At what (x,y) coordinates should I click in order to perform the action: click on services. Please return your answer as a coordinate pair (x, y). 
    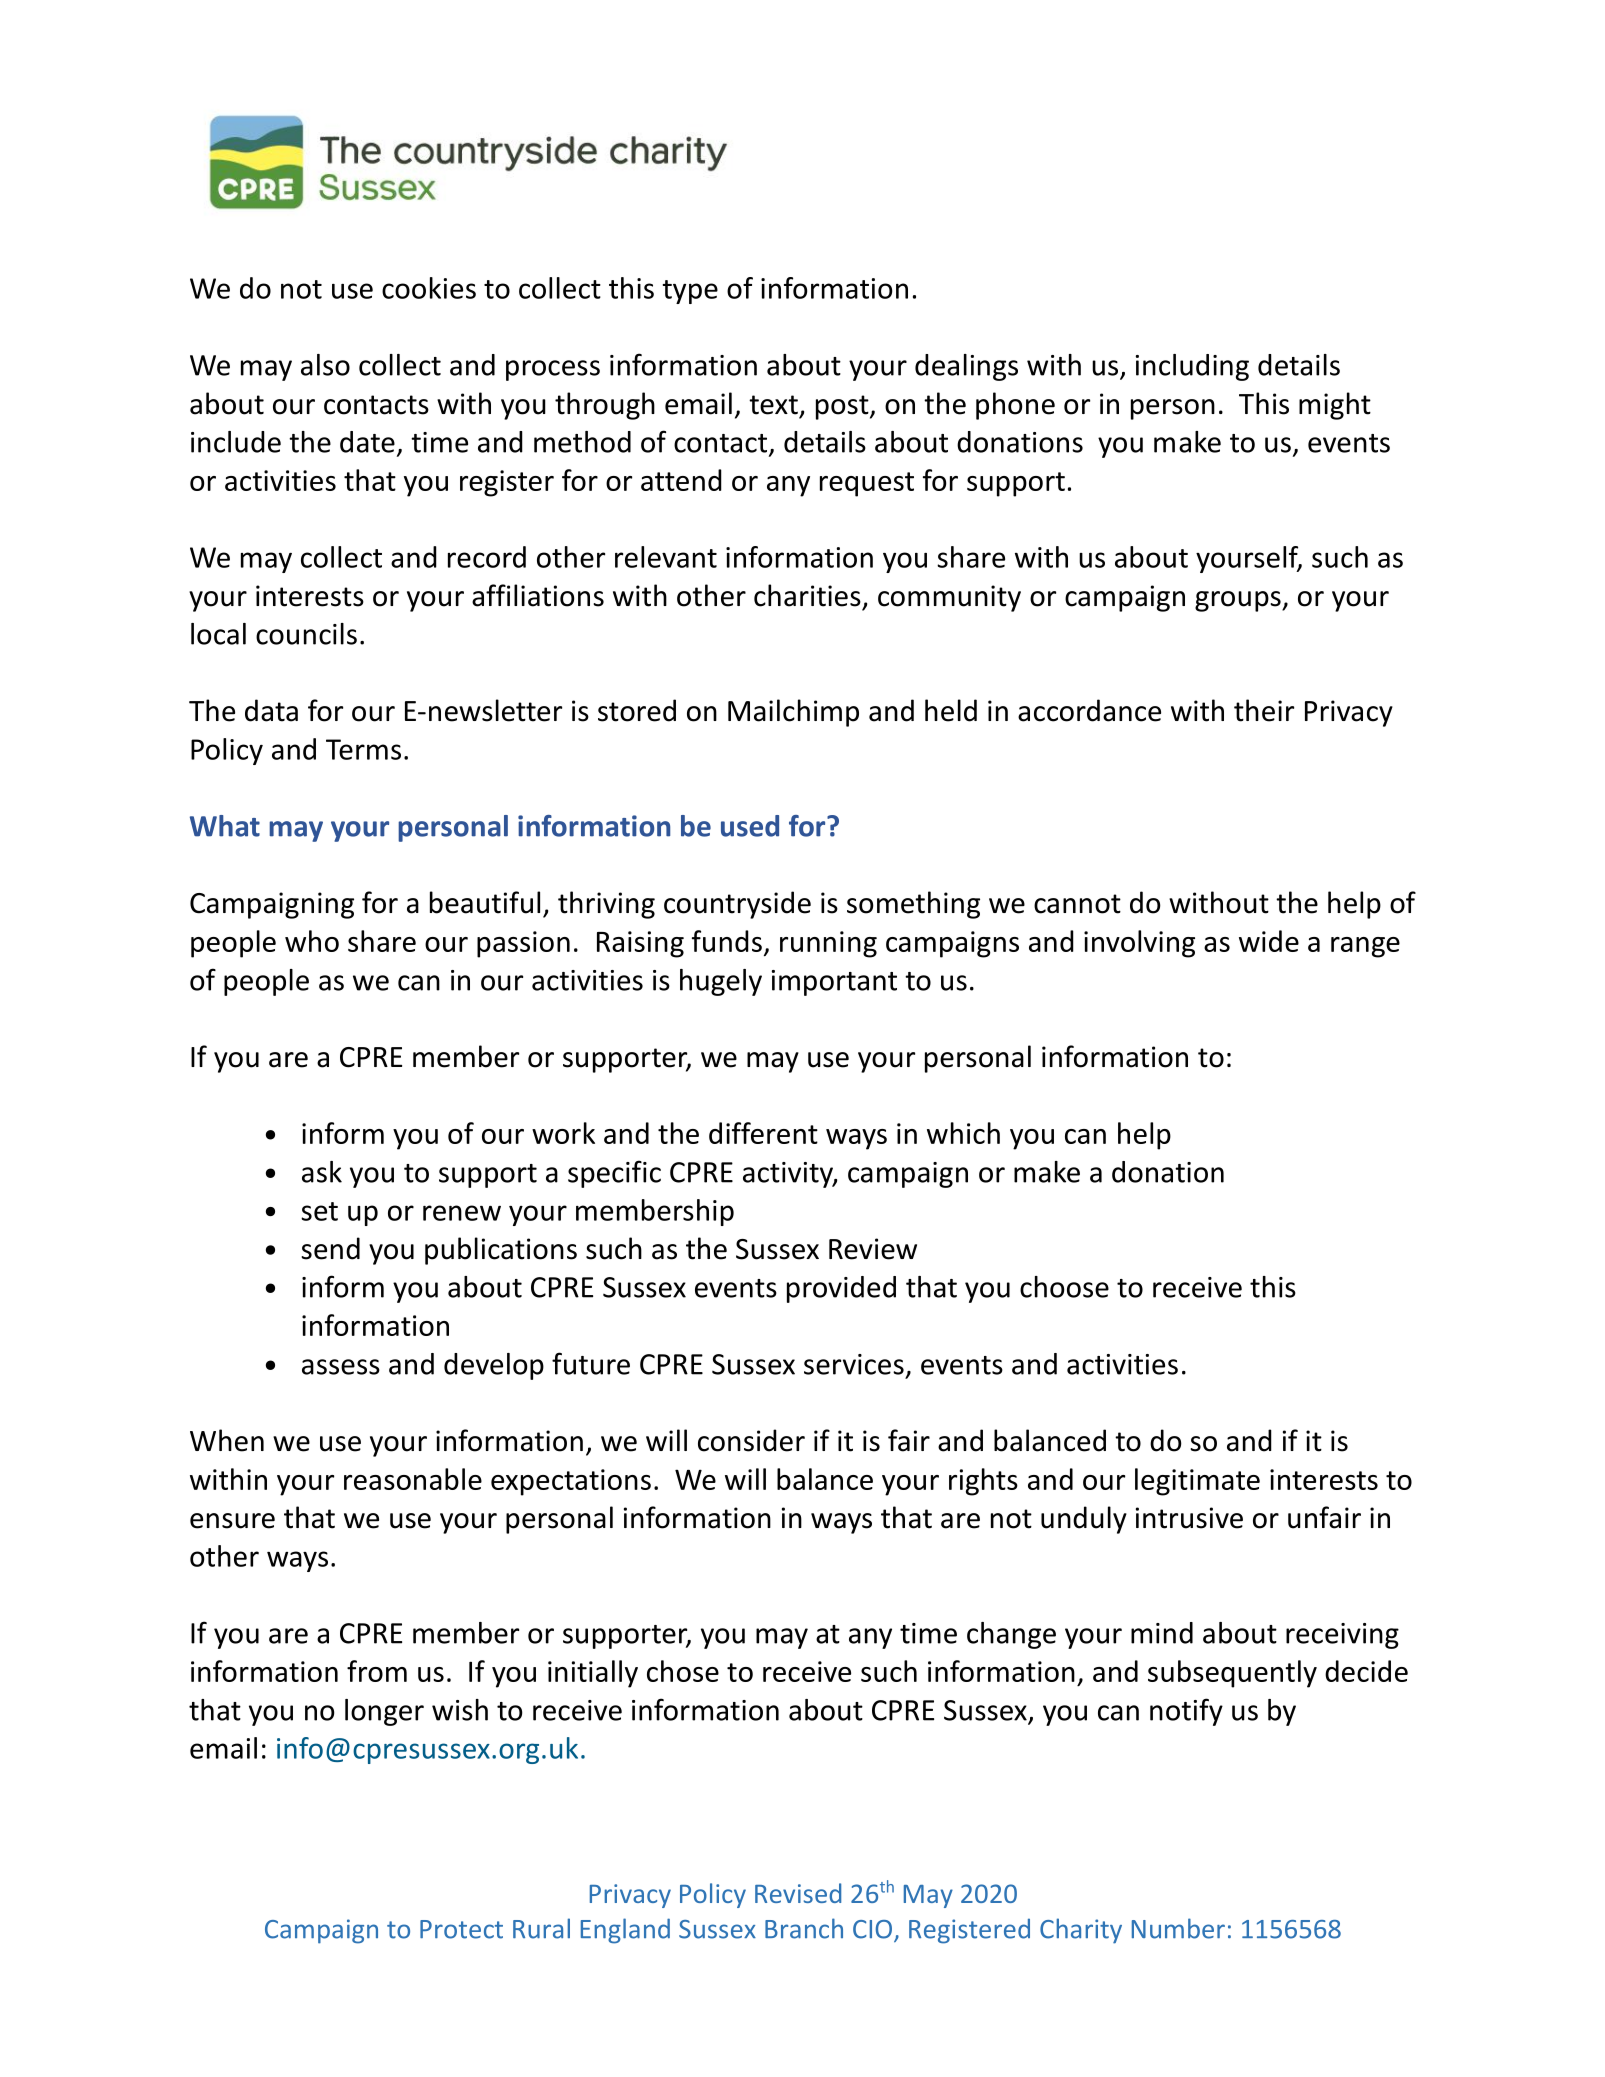
    Looking at the image, I should click on (854, 1364).
